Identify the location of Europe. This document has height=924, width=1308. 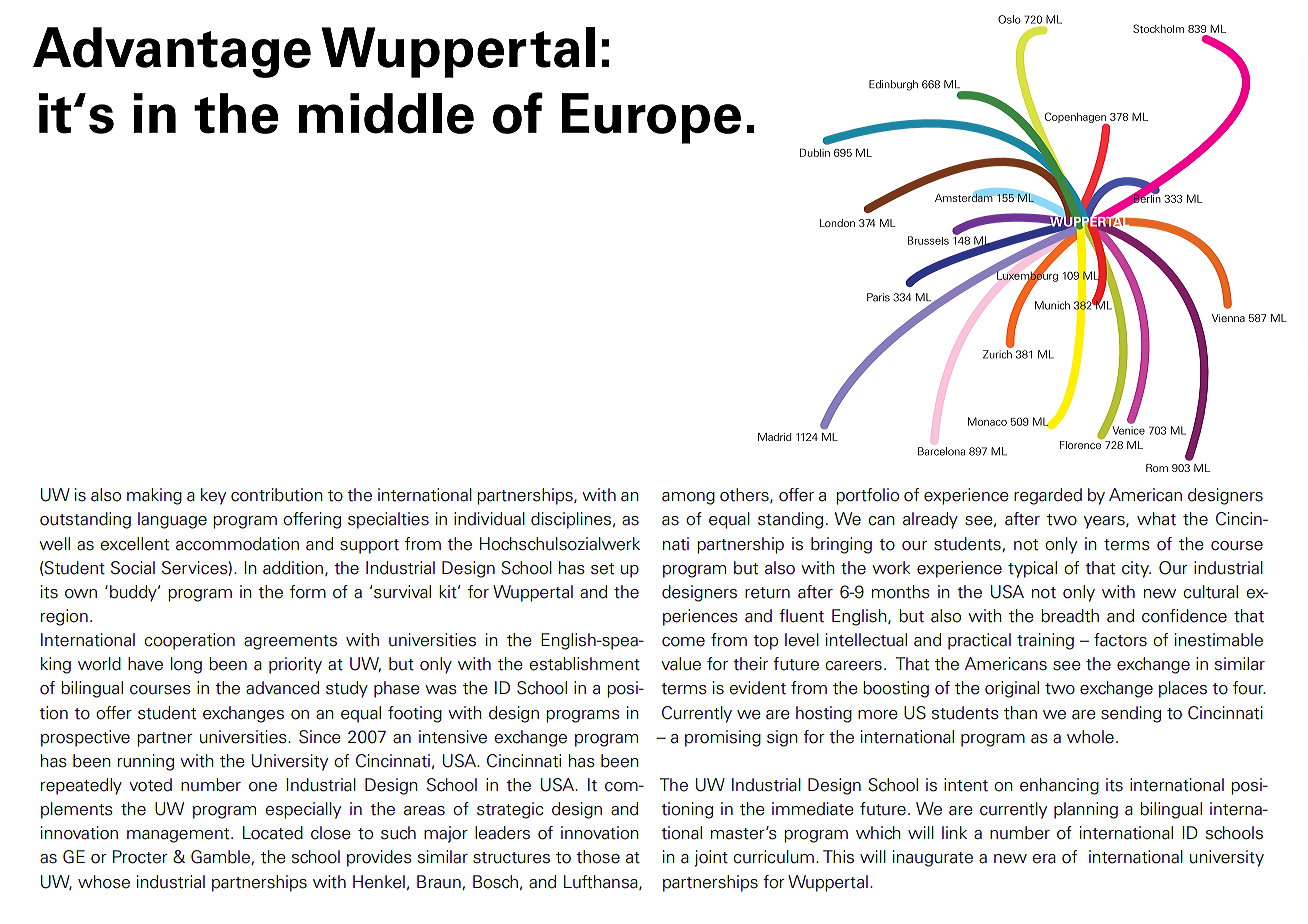
(651, 118).
